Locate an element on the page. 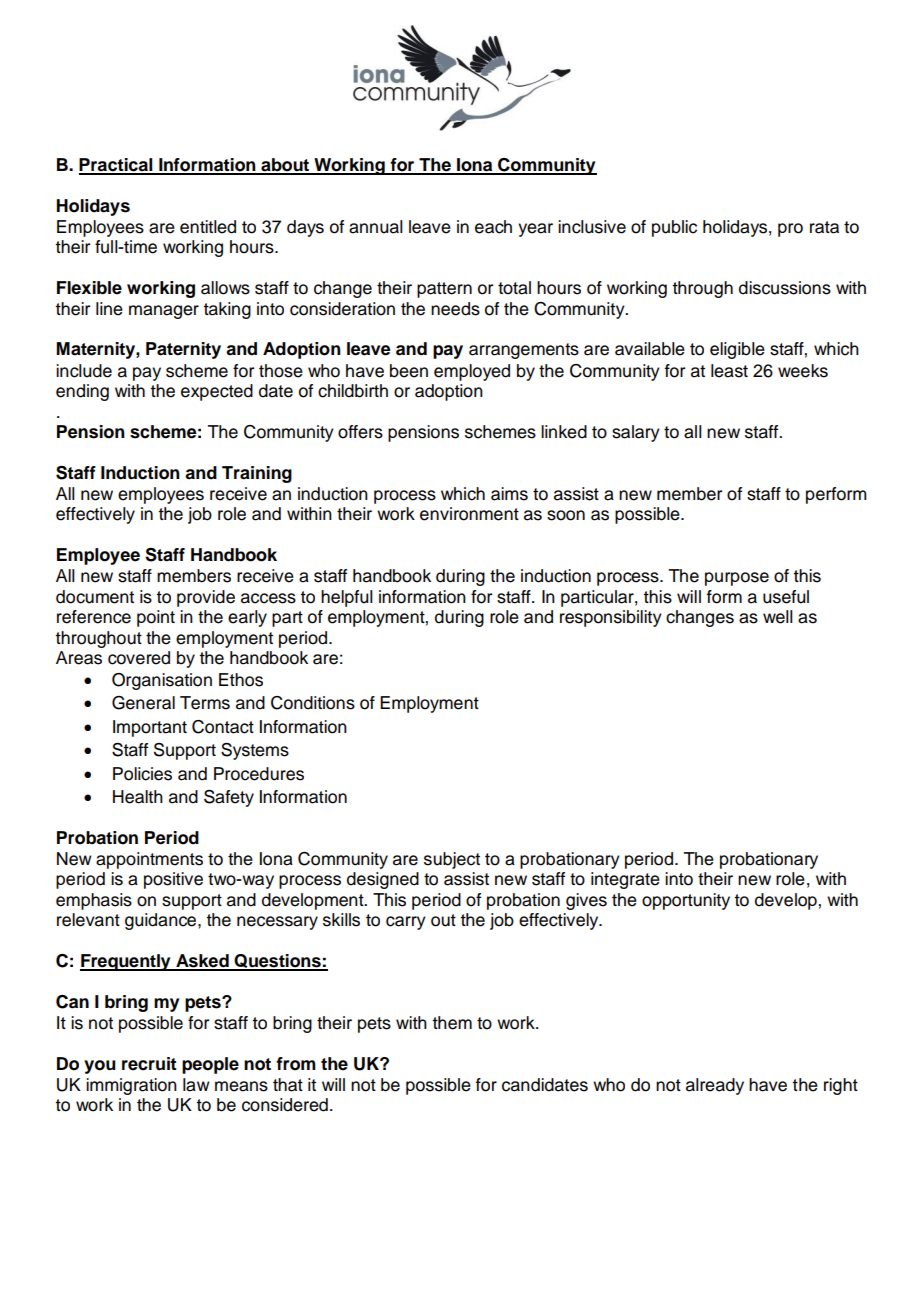 The image size is (924, 1308). rata is located at coordinates (824, 227).
